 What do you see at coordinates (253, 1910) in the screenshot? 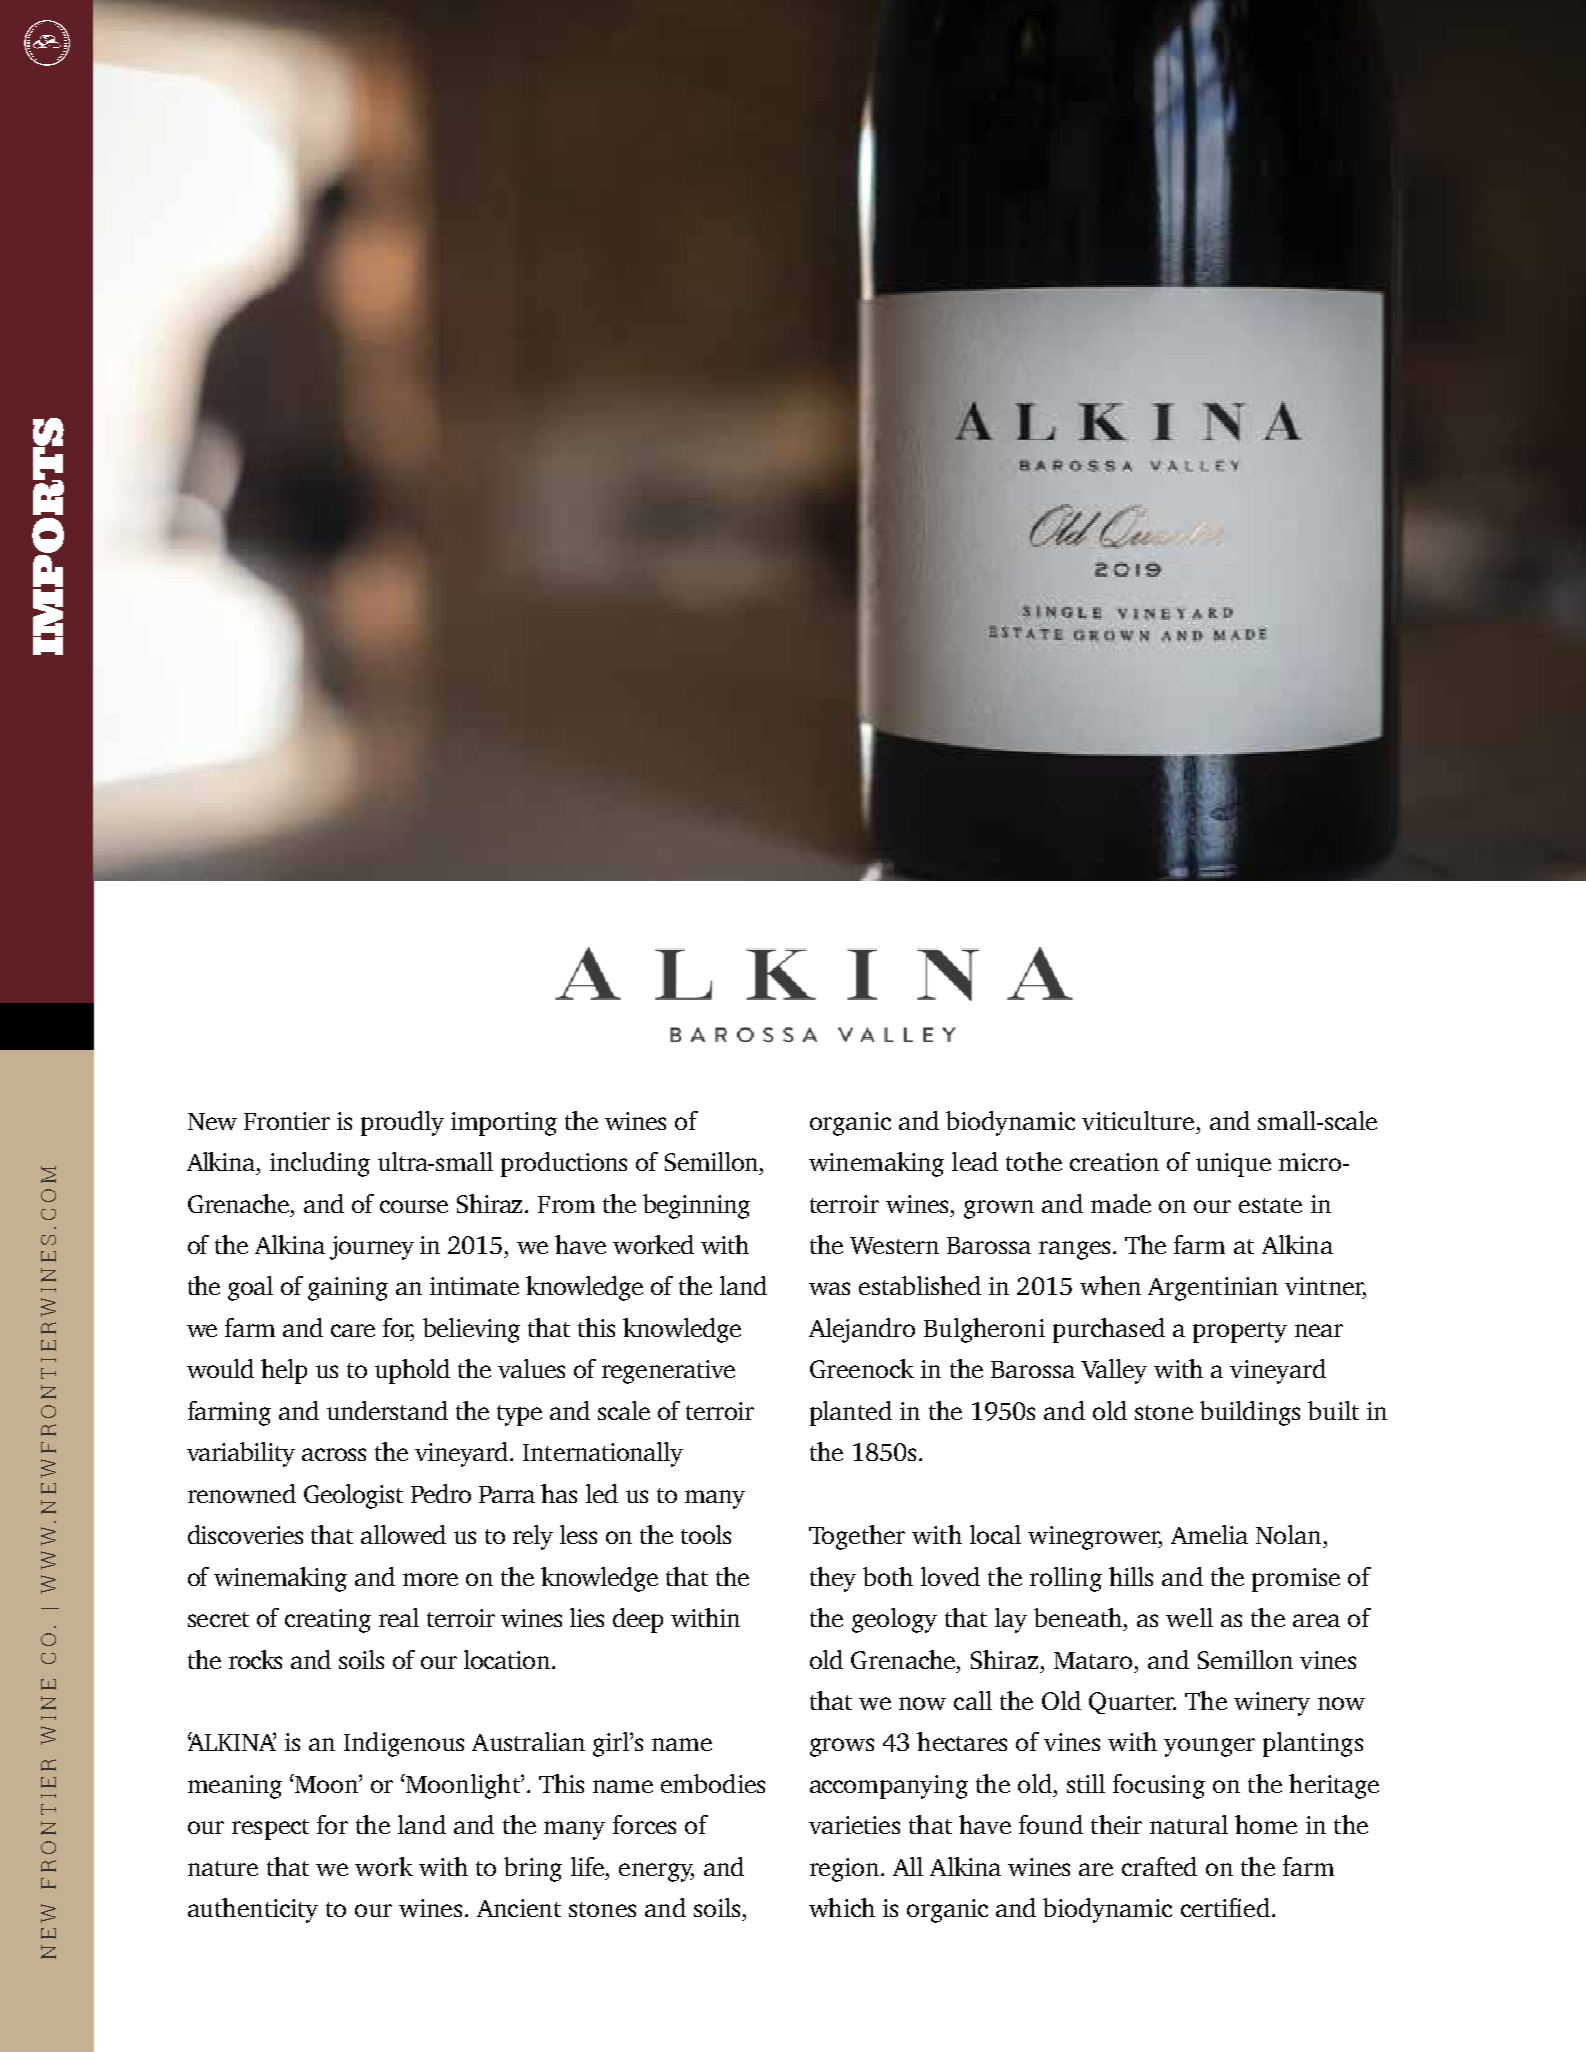
I see `authenticity` at bounding box center [253, 1910].
